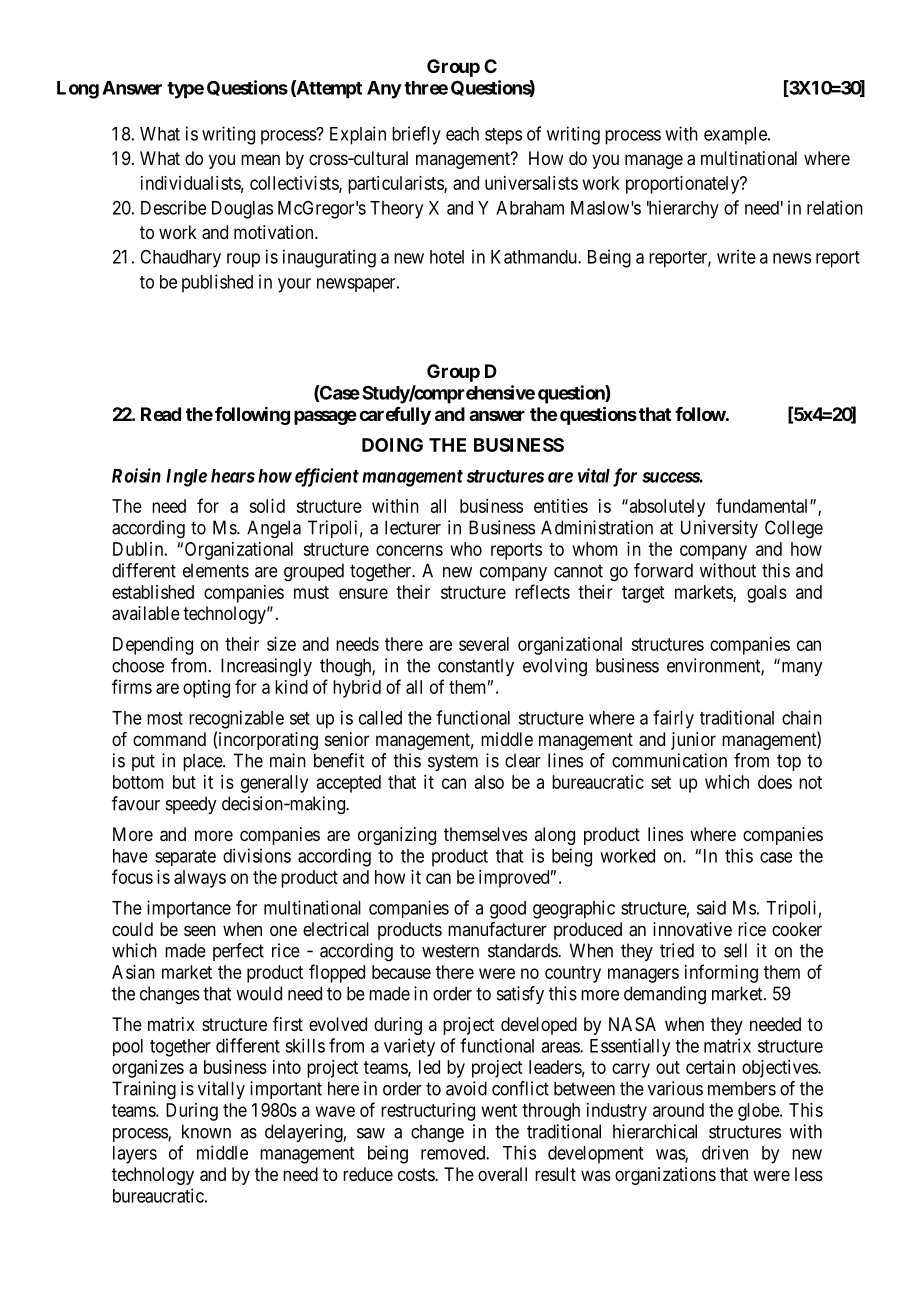 The image size is (924, 1308). I want to click on steps, so click(503, 136).
